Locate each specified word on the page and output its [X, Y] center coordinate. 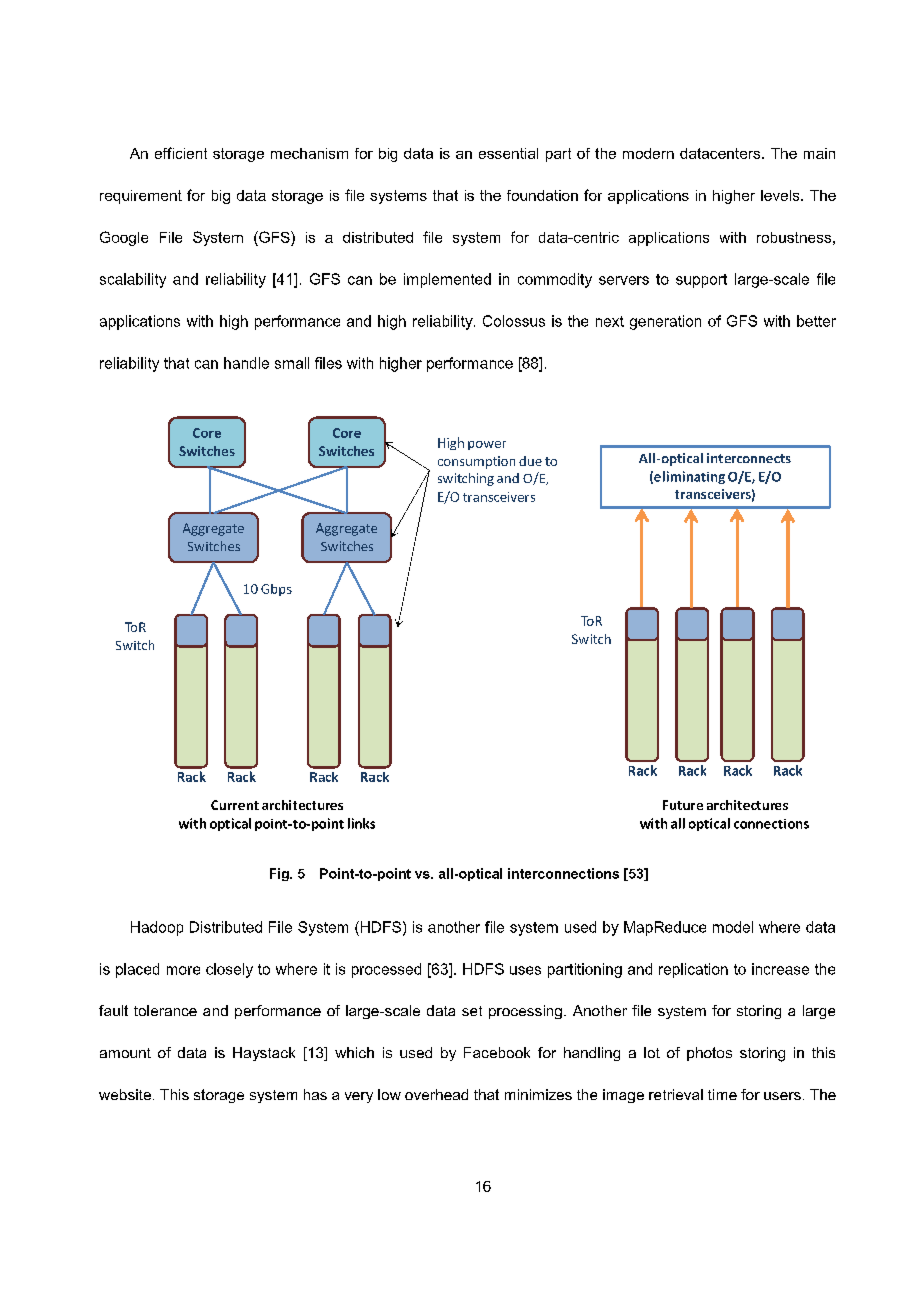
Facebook [497, 1052]
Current [235, 805]
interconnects [749, 458]
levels [781, 195]
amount [125, 1053]
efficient [181, 153]
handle [246, 363]
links [361, 823]
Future [683, 805]
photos [709, 1054]
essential [508, 153]
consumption [476, 462]
